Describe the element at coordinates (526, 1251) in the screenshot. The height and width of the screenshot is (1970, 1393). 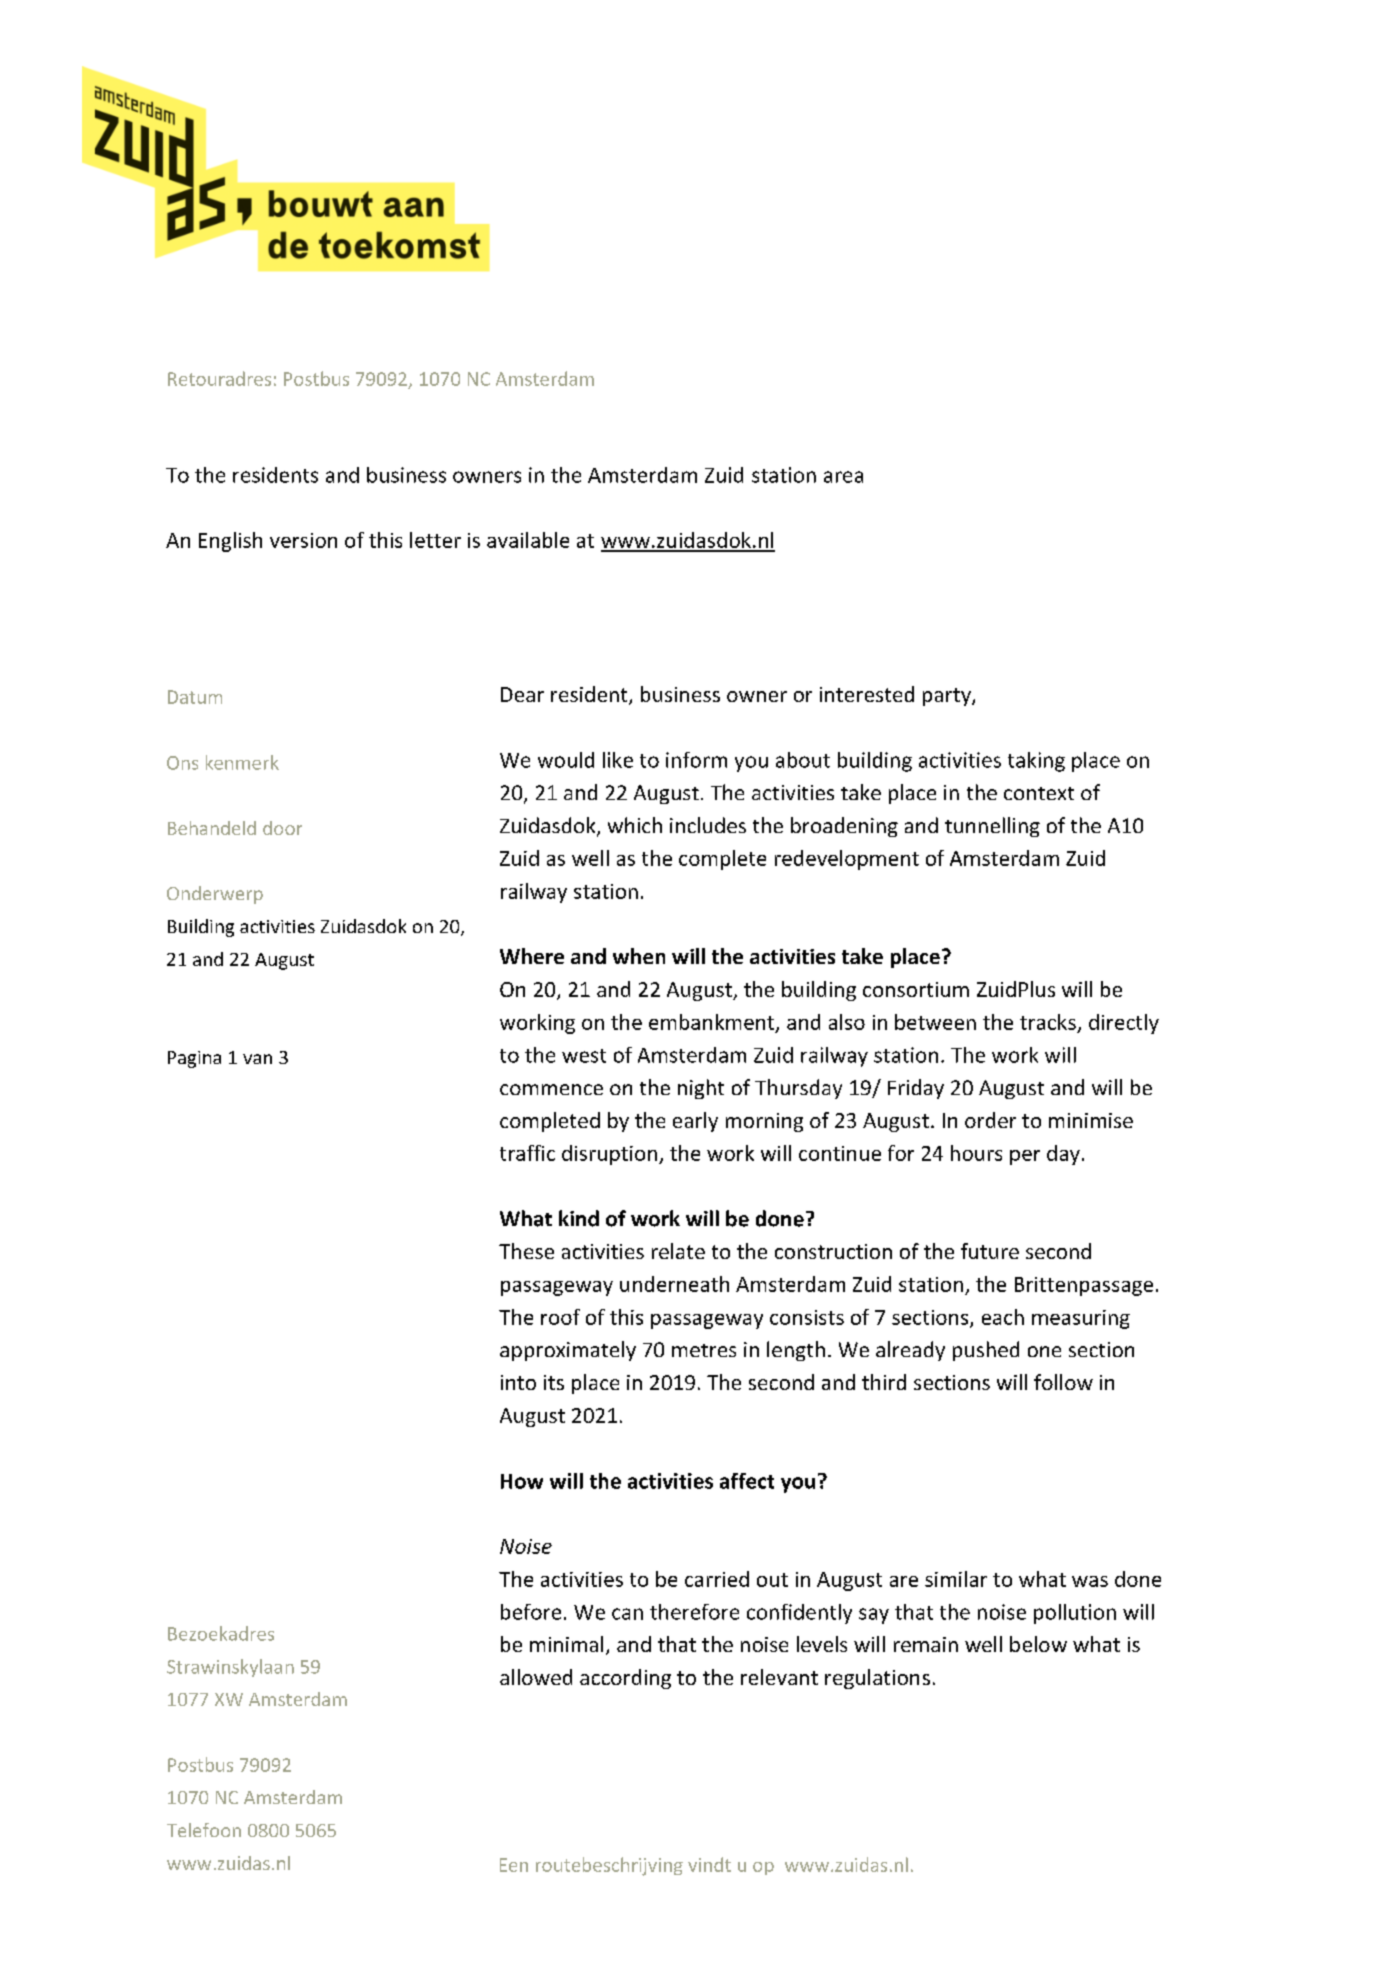
I see `These` at that location.
